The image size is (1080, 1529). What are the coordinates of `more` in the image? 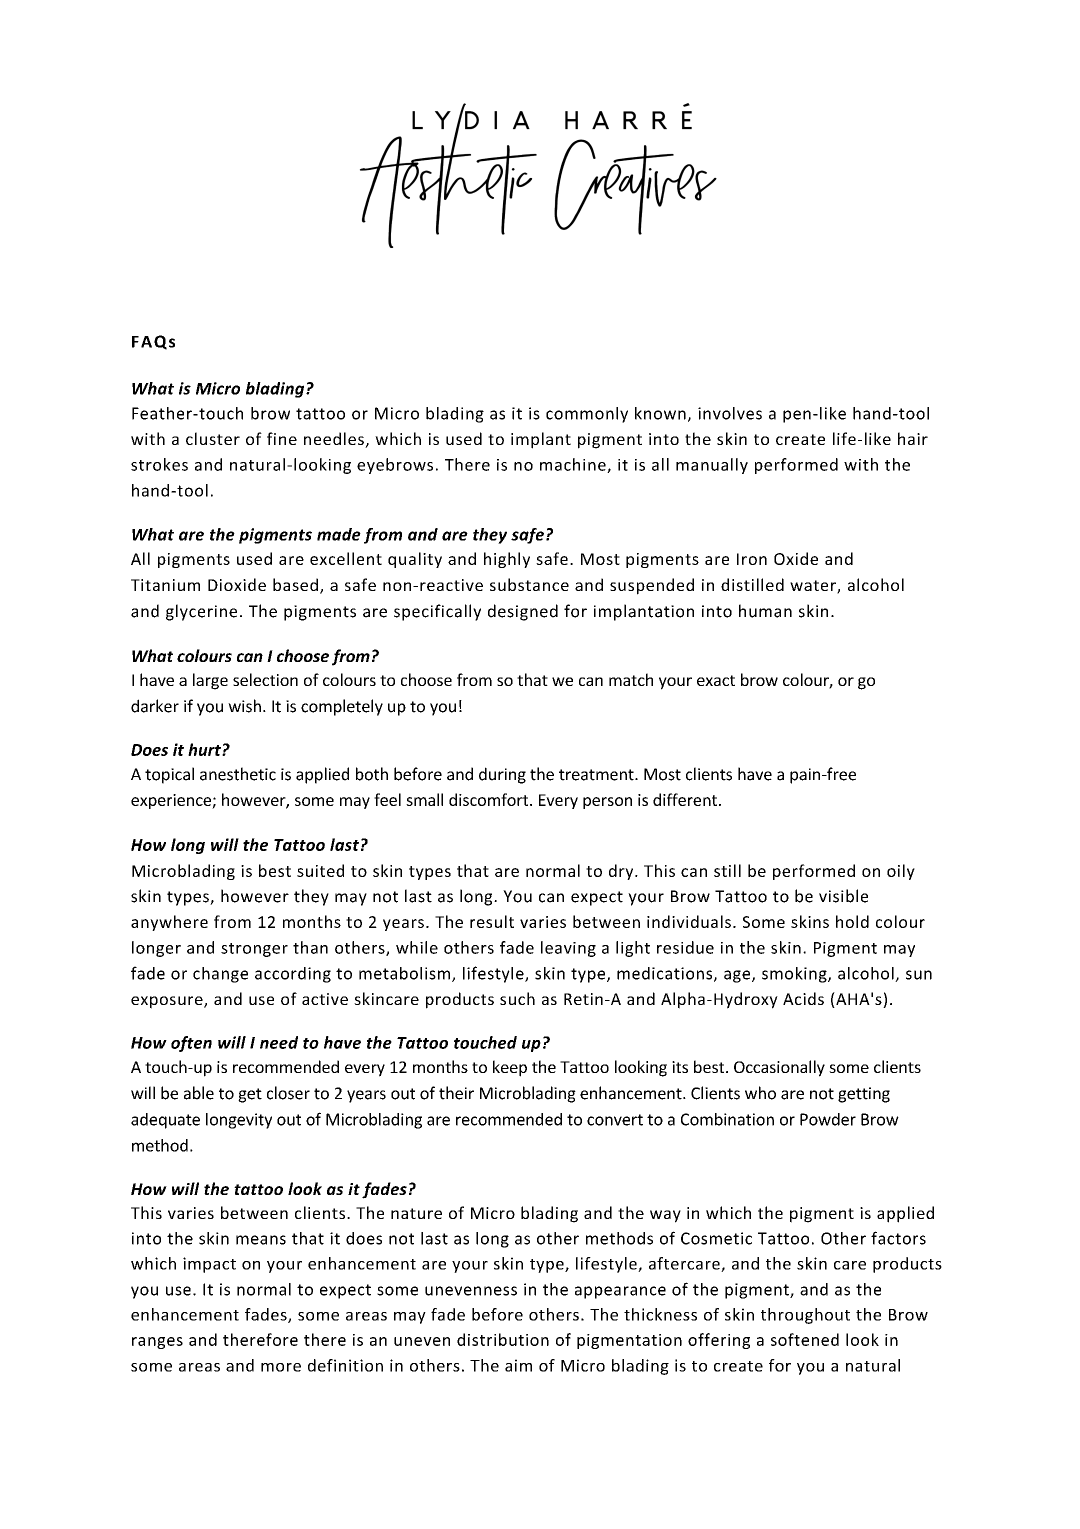 It's located at (281, 1367).
